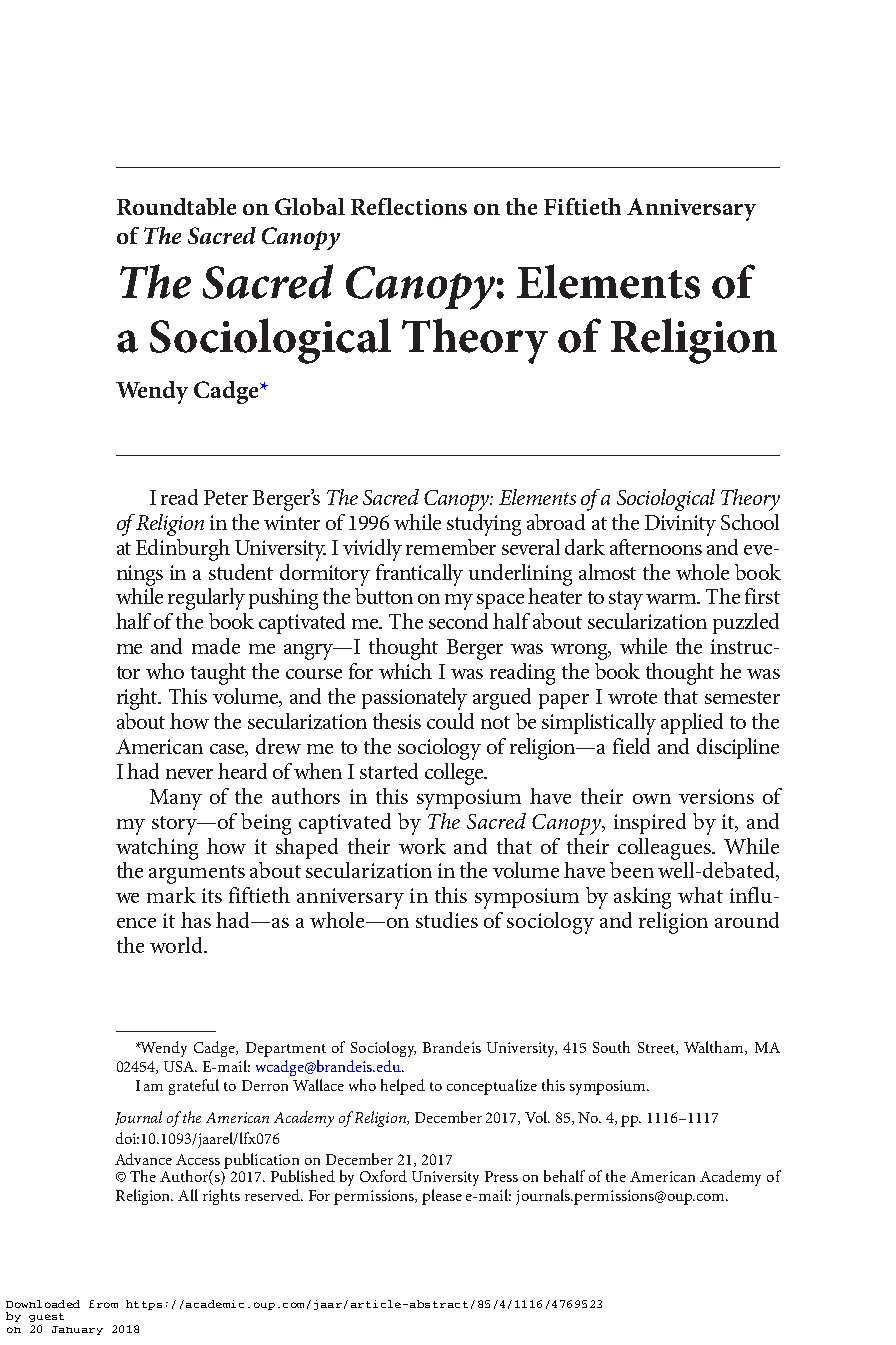 Image resolution: width=896 pixels, height=1345 pixels. Describe the element at coordinates (409, 206) in the document. I see `Reflections` at that location.
